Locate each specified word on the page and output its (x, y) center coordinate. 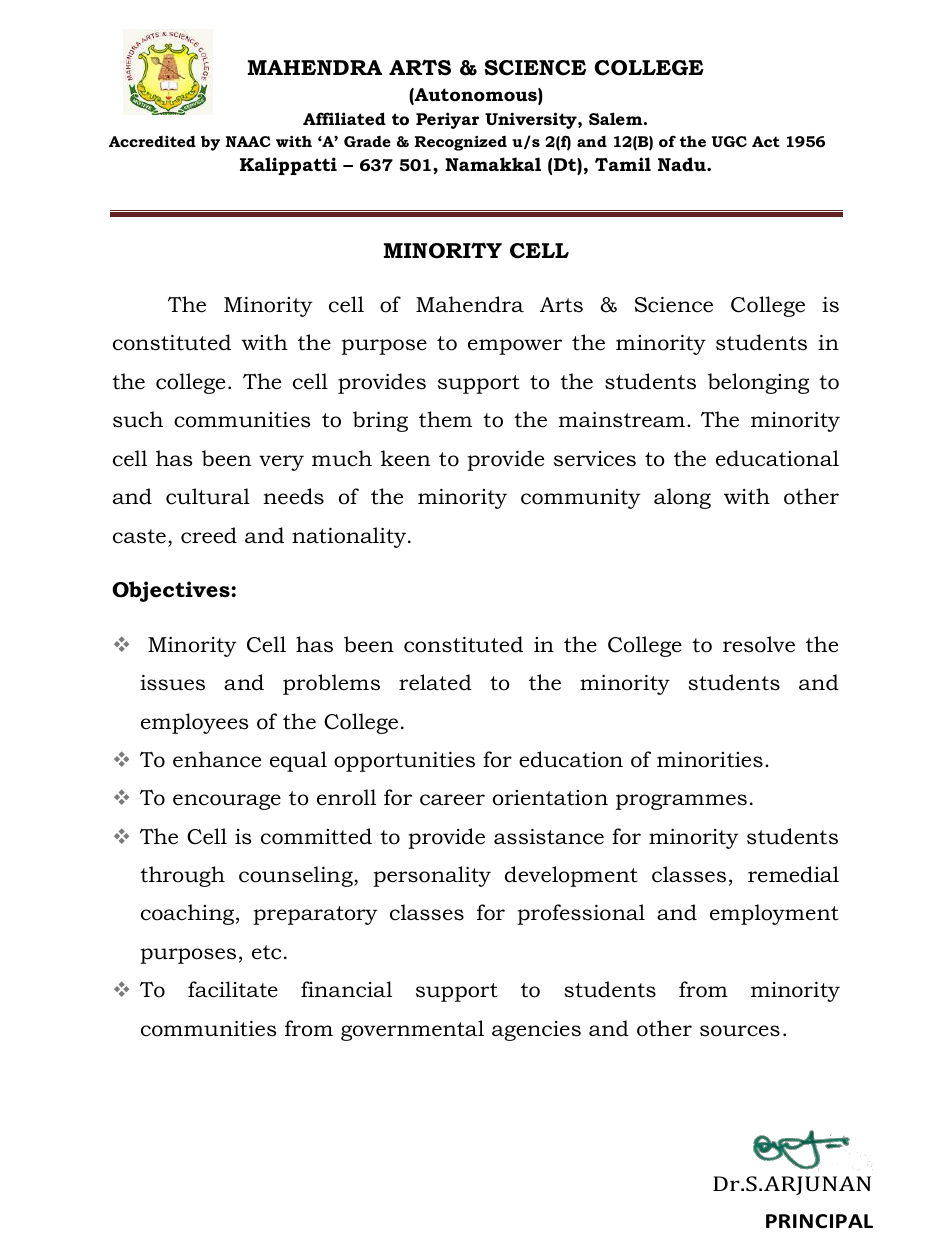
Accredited (152, 141)
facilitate (233, 989)
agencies (536, 1031)
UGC (729, 141)
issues (172, 683)
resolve (759, 644)
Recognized (461, 143)
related (435, 682)
